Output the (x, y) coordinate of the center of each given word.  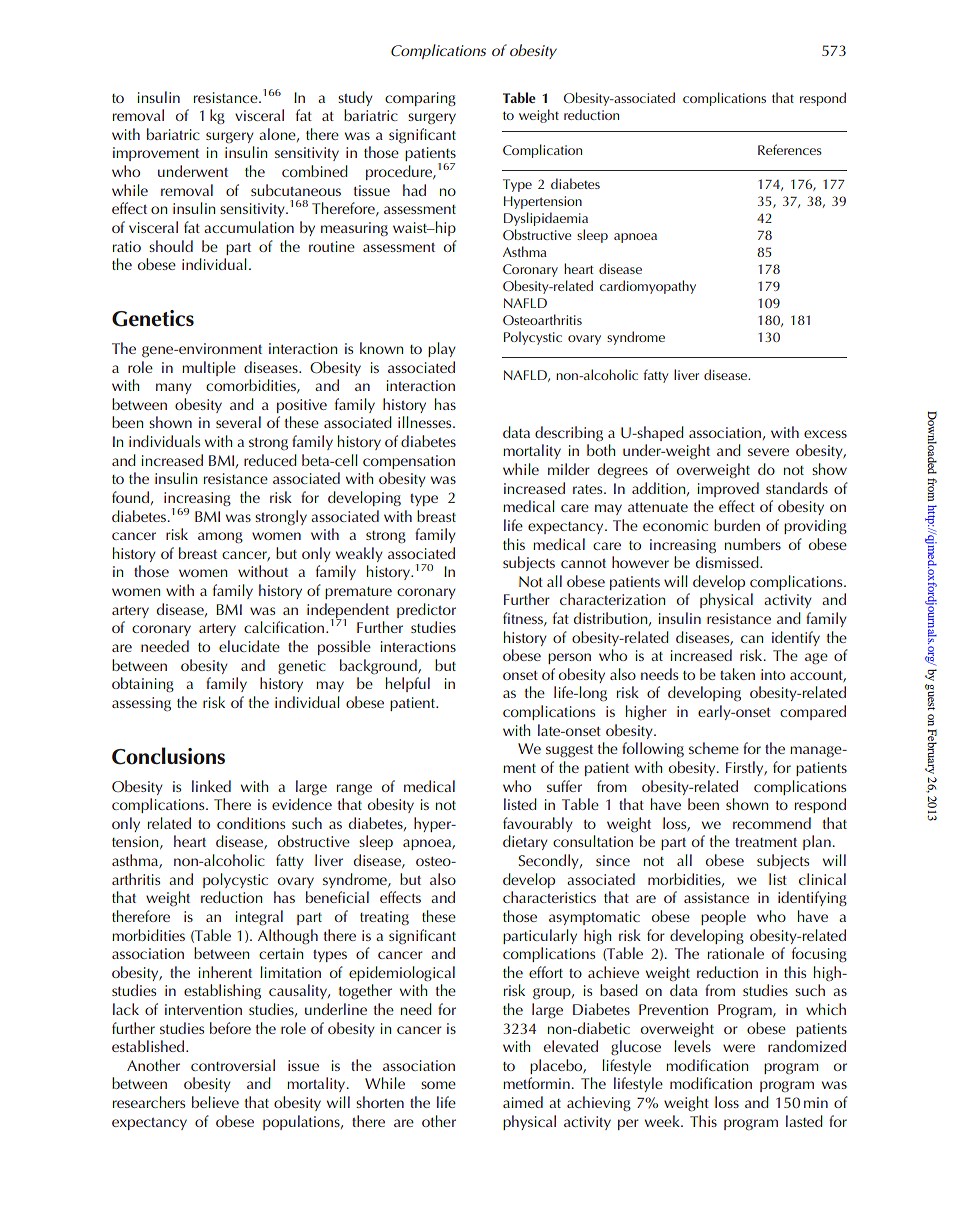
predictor (426, 610)
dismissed (728, 562)
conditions (251, 823)
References (790, 149)
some (438, 1085)
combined (315, 171)
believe (215, 1102)
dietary (525, 842)
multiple (209, 368)
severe (768, 452)
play (442, 349)
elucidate (249, 646)
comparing (420, 99)
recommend (772, 823)
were (739, 1048)
